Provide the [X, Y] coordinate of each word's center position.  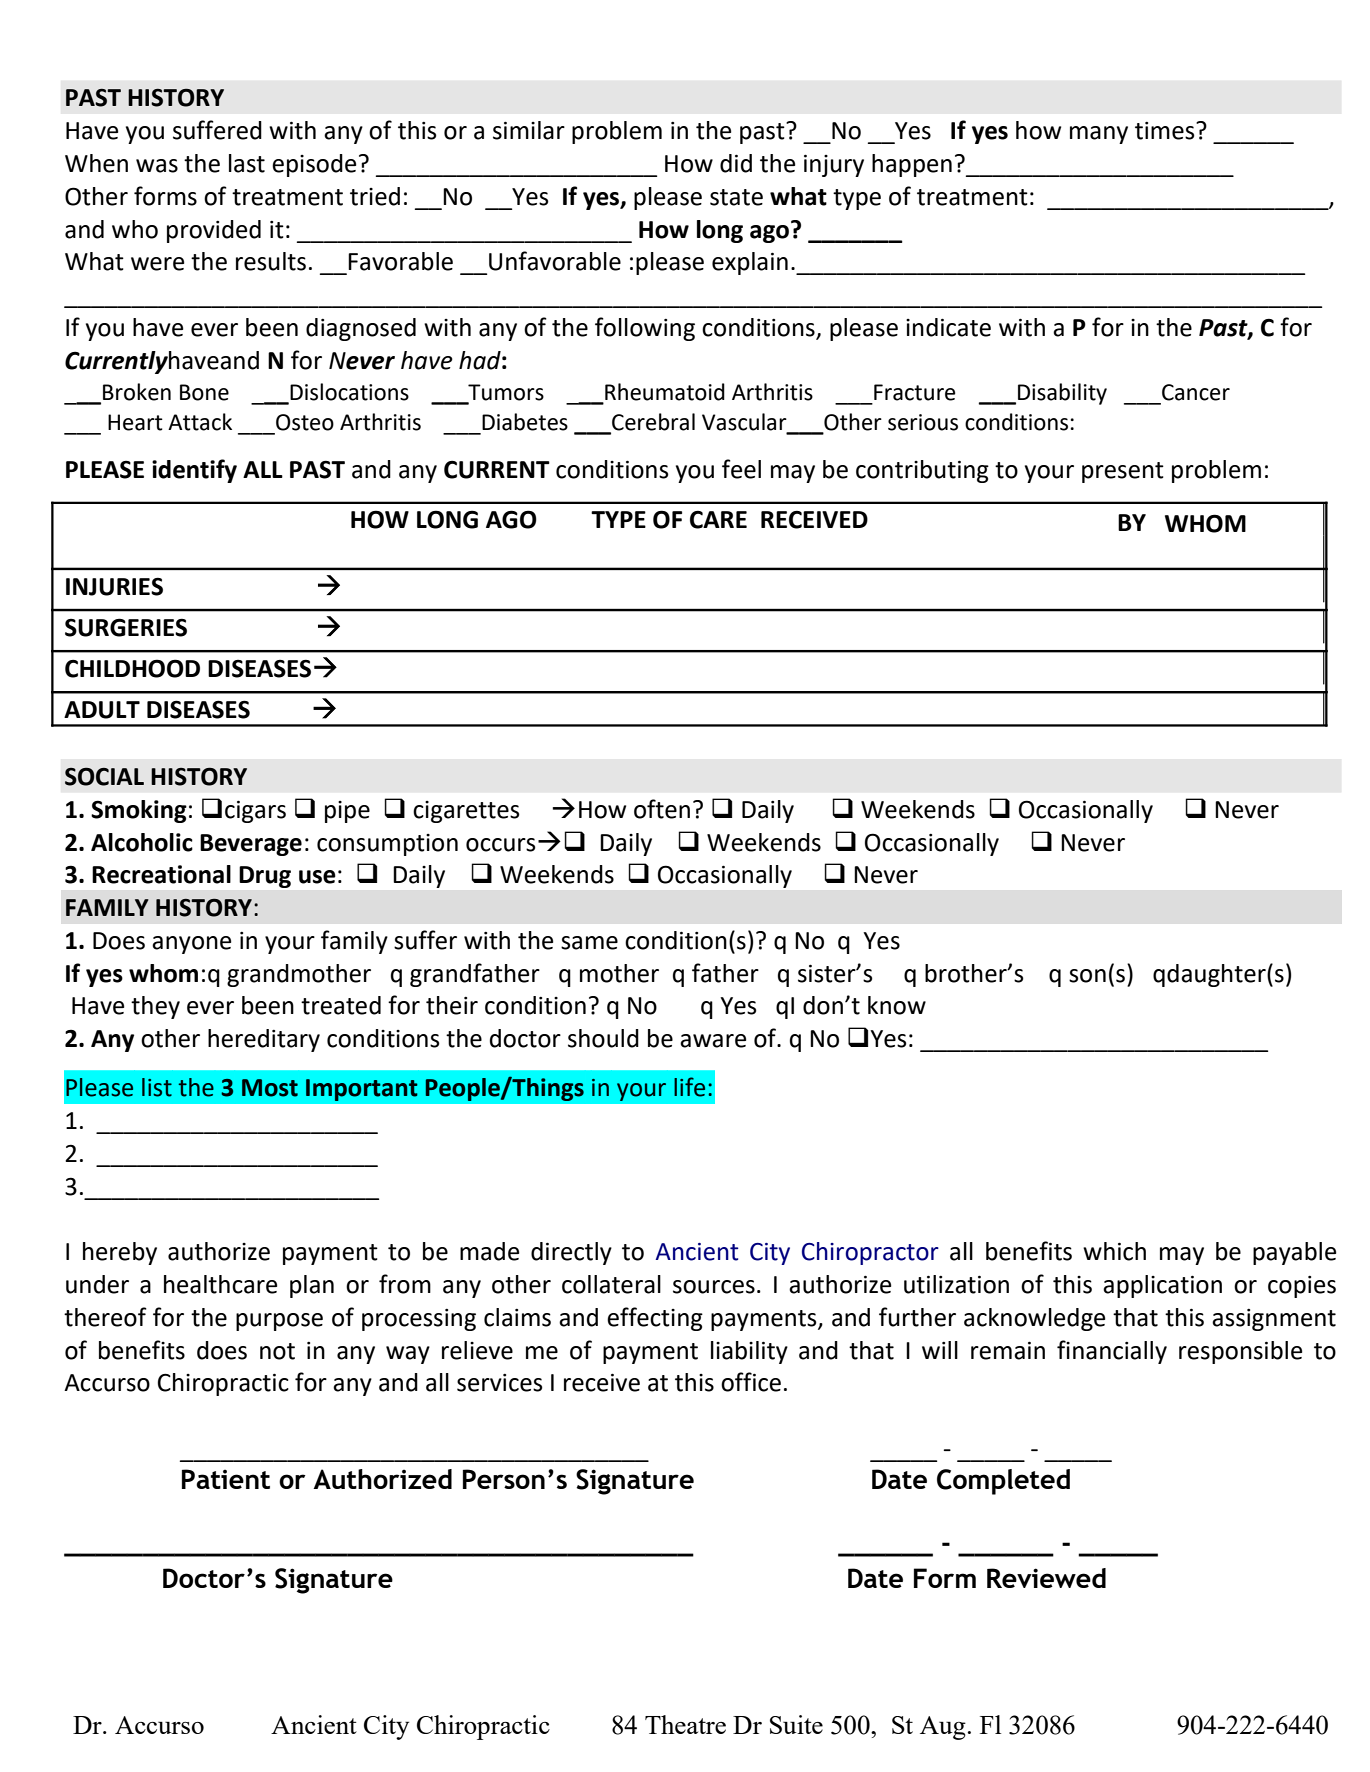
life [689, 1087]
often [662, 809]
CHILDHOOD [132, 668]
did [736, 163]
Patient [226, 1479]
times [1166, 131]
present [1123, 472]
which [1114, 1251]
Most [270, 1088]
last [247, 163]
